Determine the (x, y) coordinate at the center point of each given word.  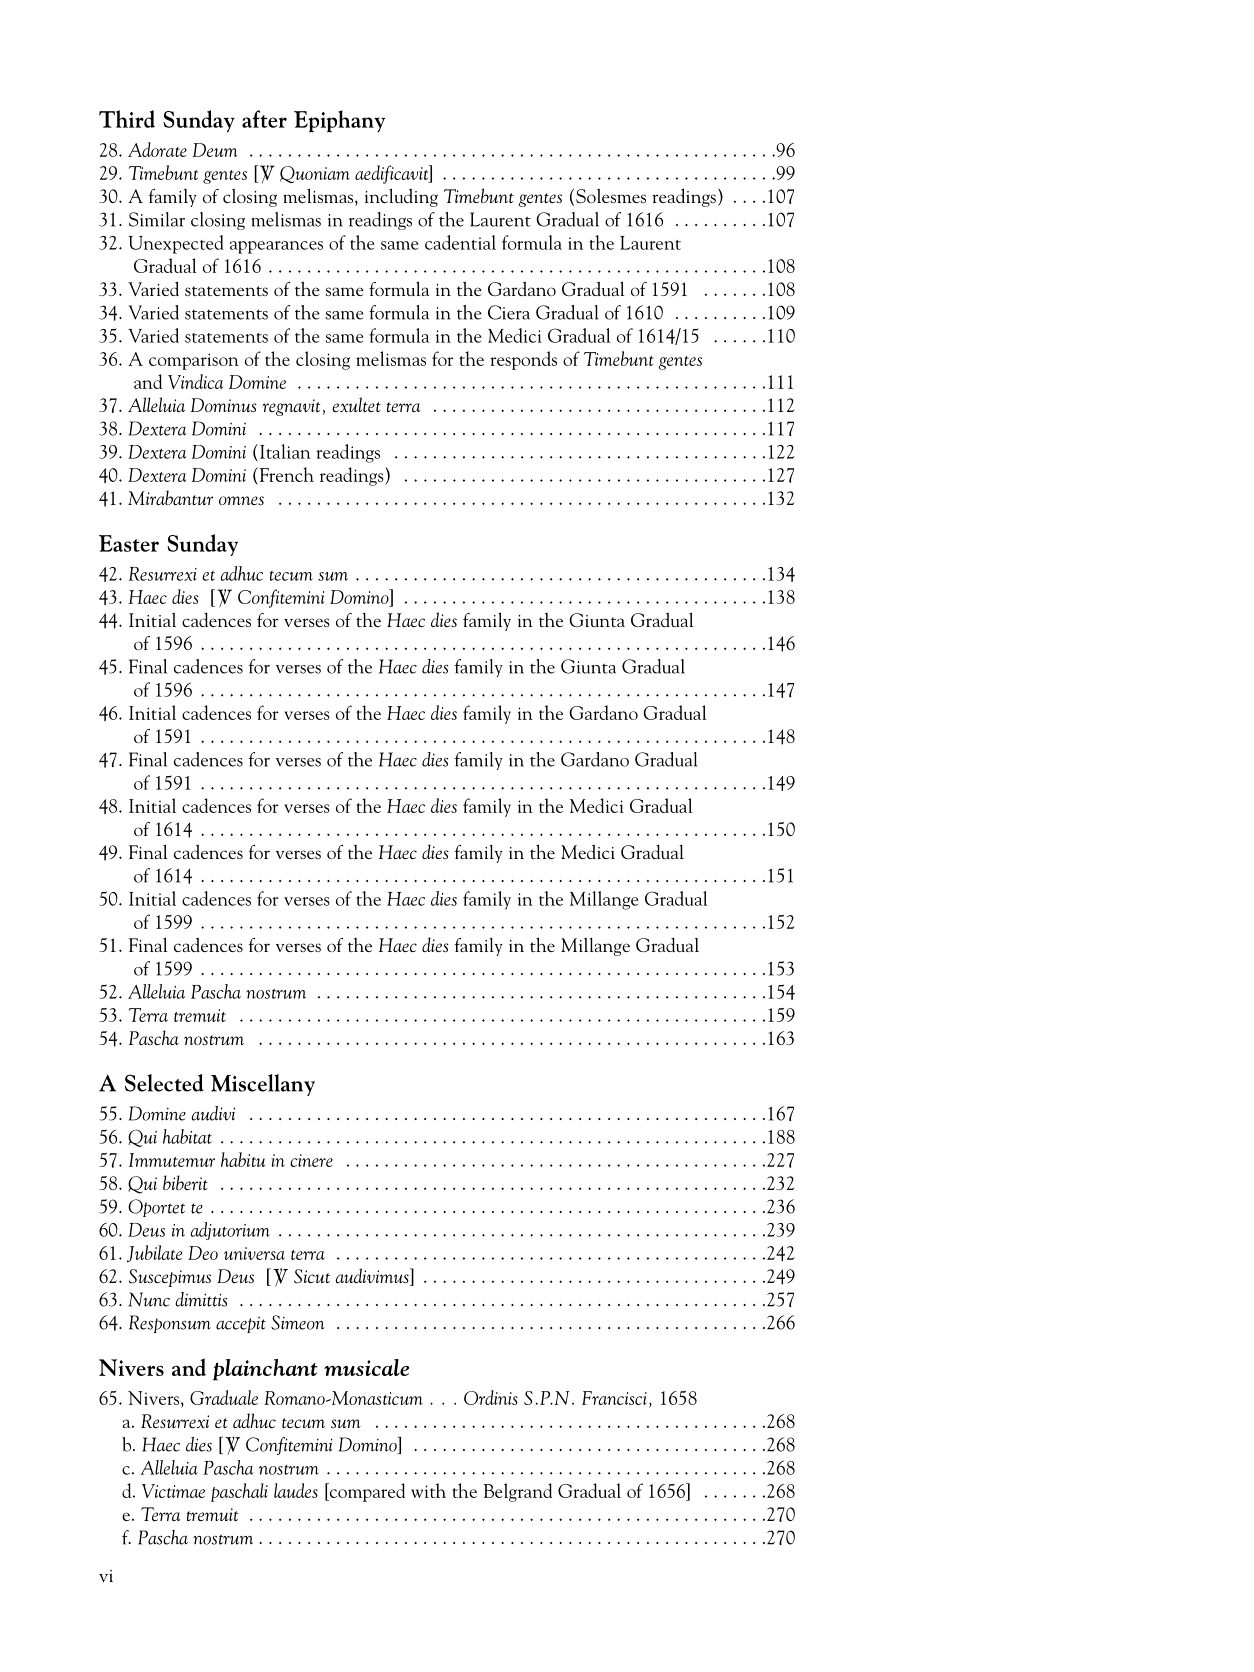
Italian (285, 451)
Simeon (298, 1322)
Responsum (170, 1324)
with (428, 1490)
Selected (164, 1083)
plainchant (265, 1370)
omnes (241, 500)
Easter (129, 543)
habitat (187, 1136)
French (285, 474)
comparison (194, 361)
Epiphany (339, 121)
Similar (157, 219)
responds (523, 360)
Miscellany (263, 1085)
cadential (460, 242)
